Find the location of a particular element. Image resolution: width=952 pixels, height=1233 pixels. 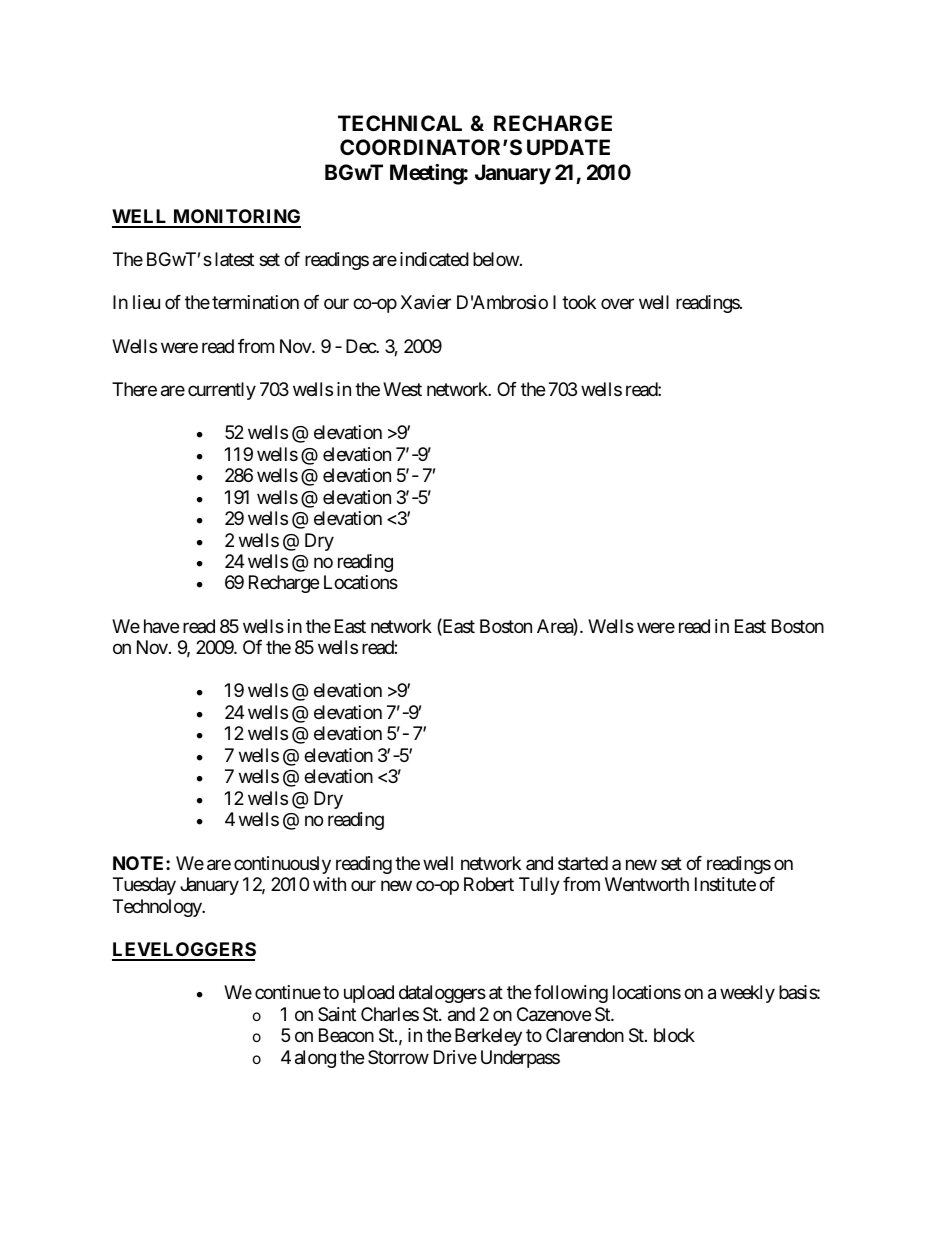

started is located at coordinates (583, 863).
